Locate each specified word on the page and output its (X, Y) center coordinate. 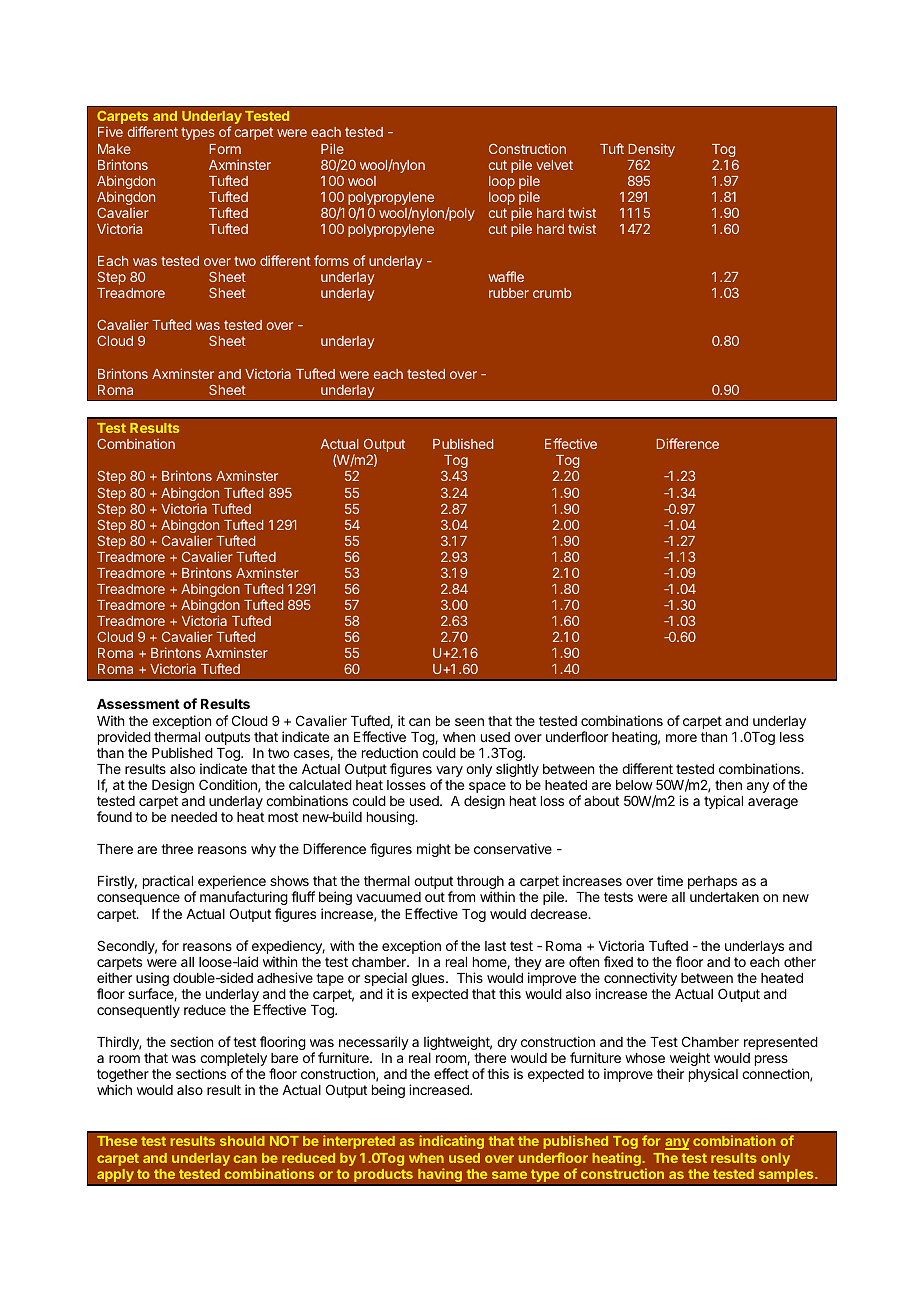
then (728, 785)
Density (652, 150)
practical (169, 883)
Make (114, 149)
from (461, 896)
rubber (509, 293)
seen (469, 722)
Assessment (138, 704)
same (509, 1175)
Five (110, 131)
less (792, 737)
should (242, 1141)
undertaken (724, 897)
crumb (552, 293)
